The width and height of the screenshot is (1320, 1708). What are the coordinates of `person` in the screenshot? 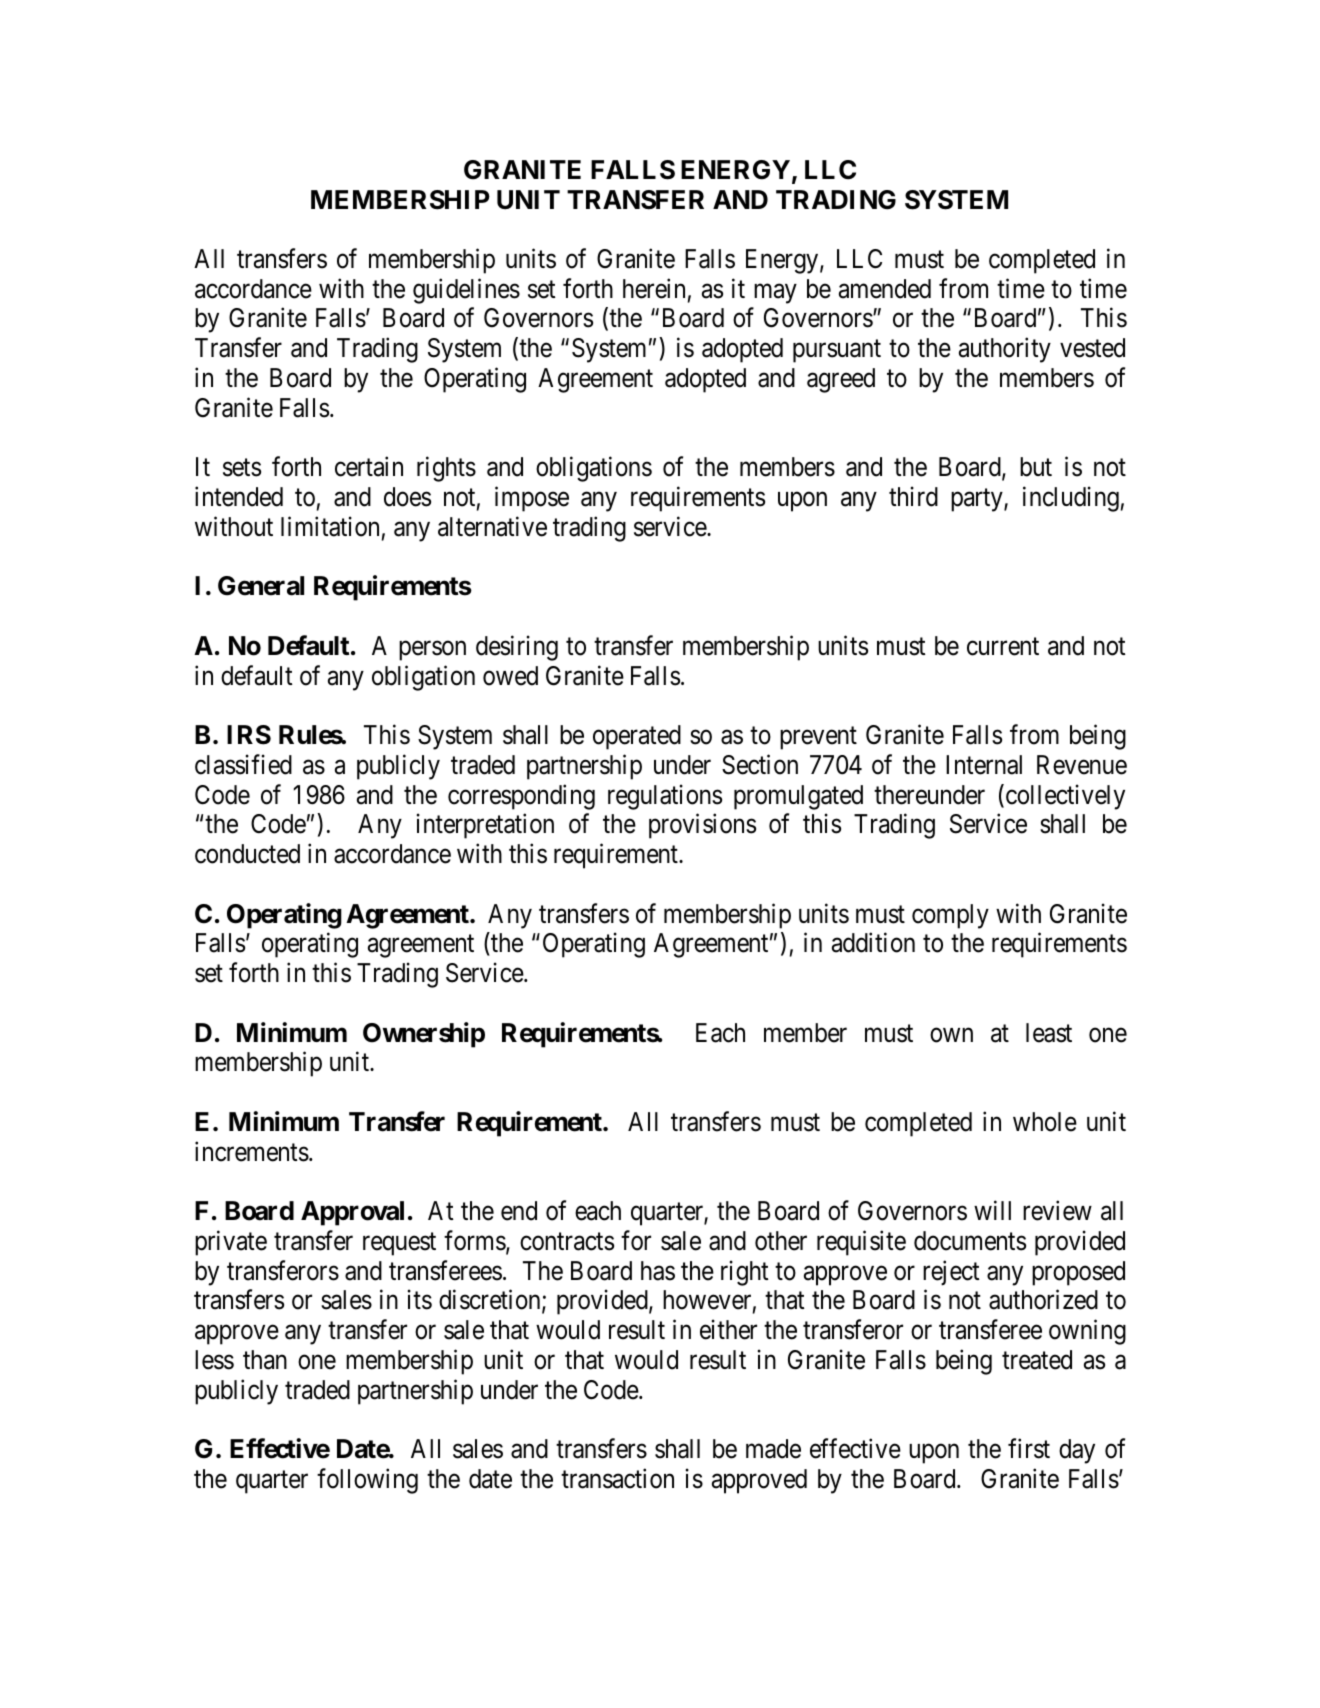 It's located at (432, 651).
